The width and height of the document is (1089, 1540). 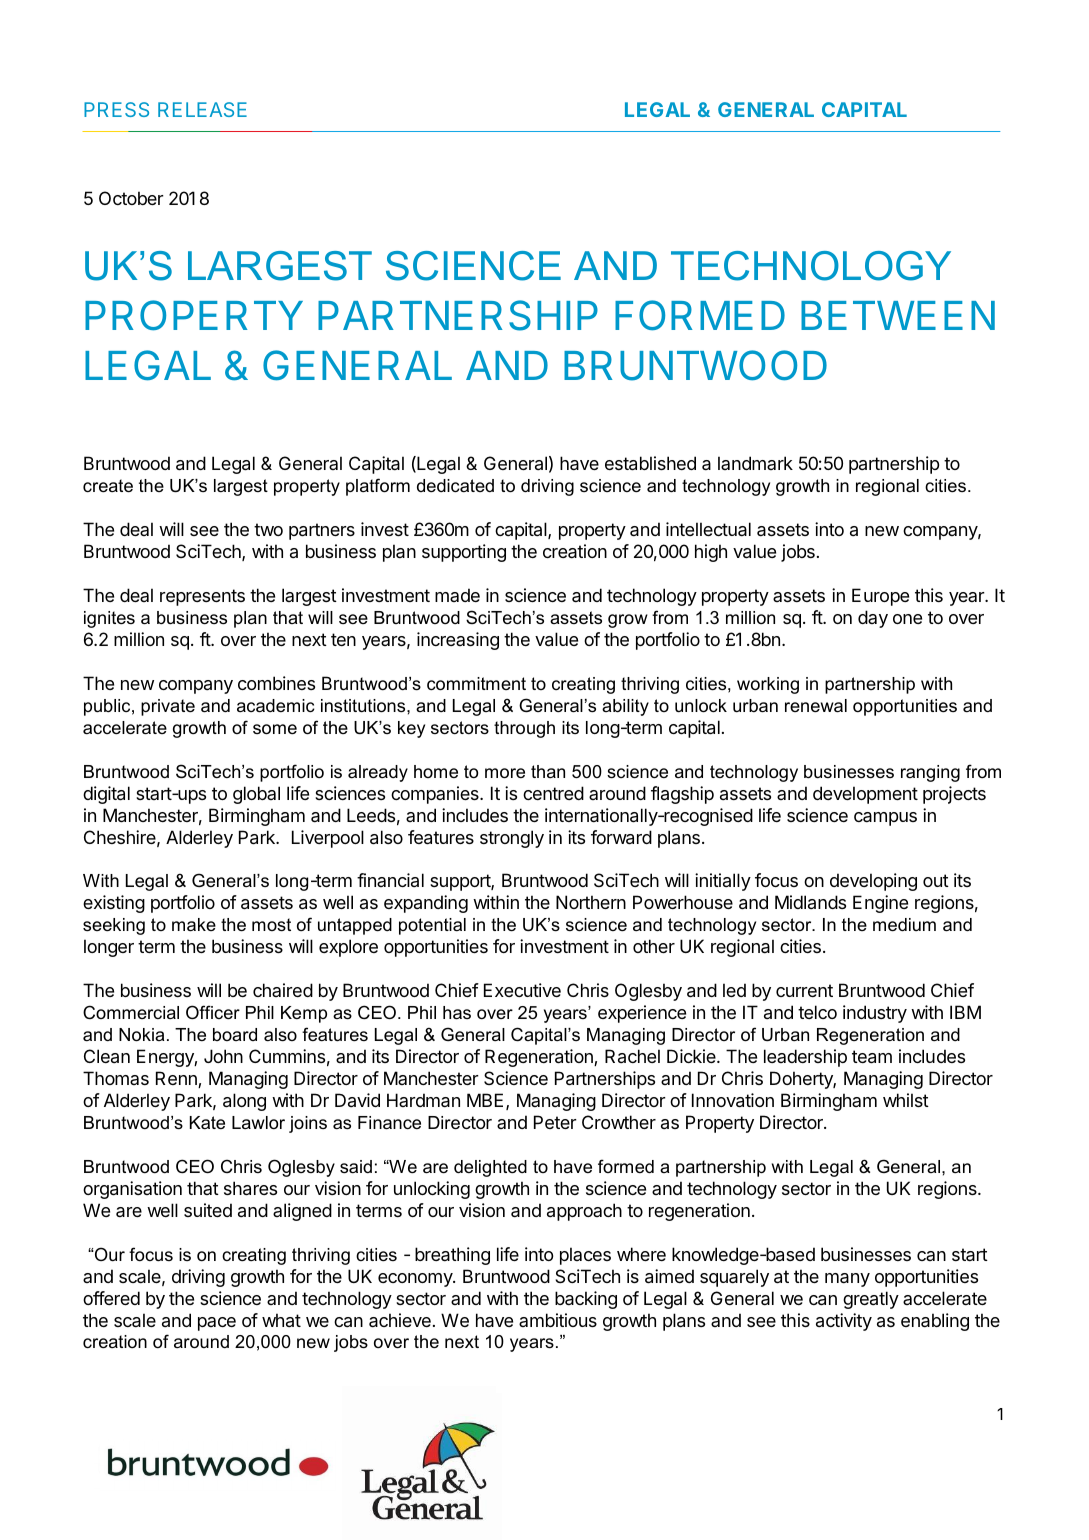 What do you see at coordinates (847, 1280) in the document?
I see `many` at bounding box center [847, 1280].
